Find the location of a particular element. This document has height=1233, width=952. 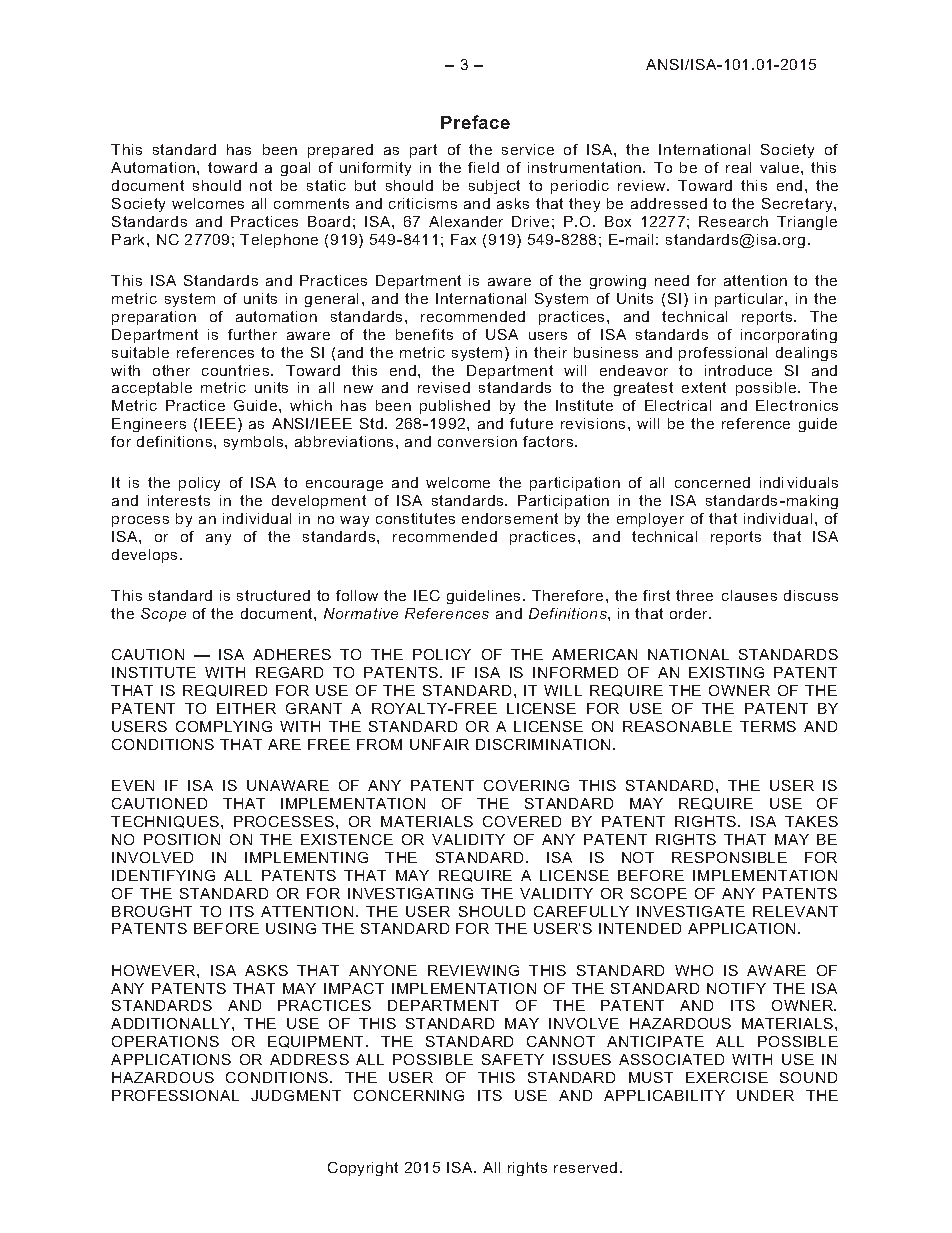

real is located at coordinates (738, 167).
